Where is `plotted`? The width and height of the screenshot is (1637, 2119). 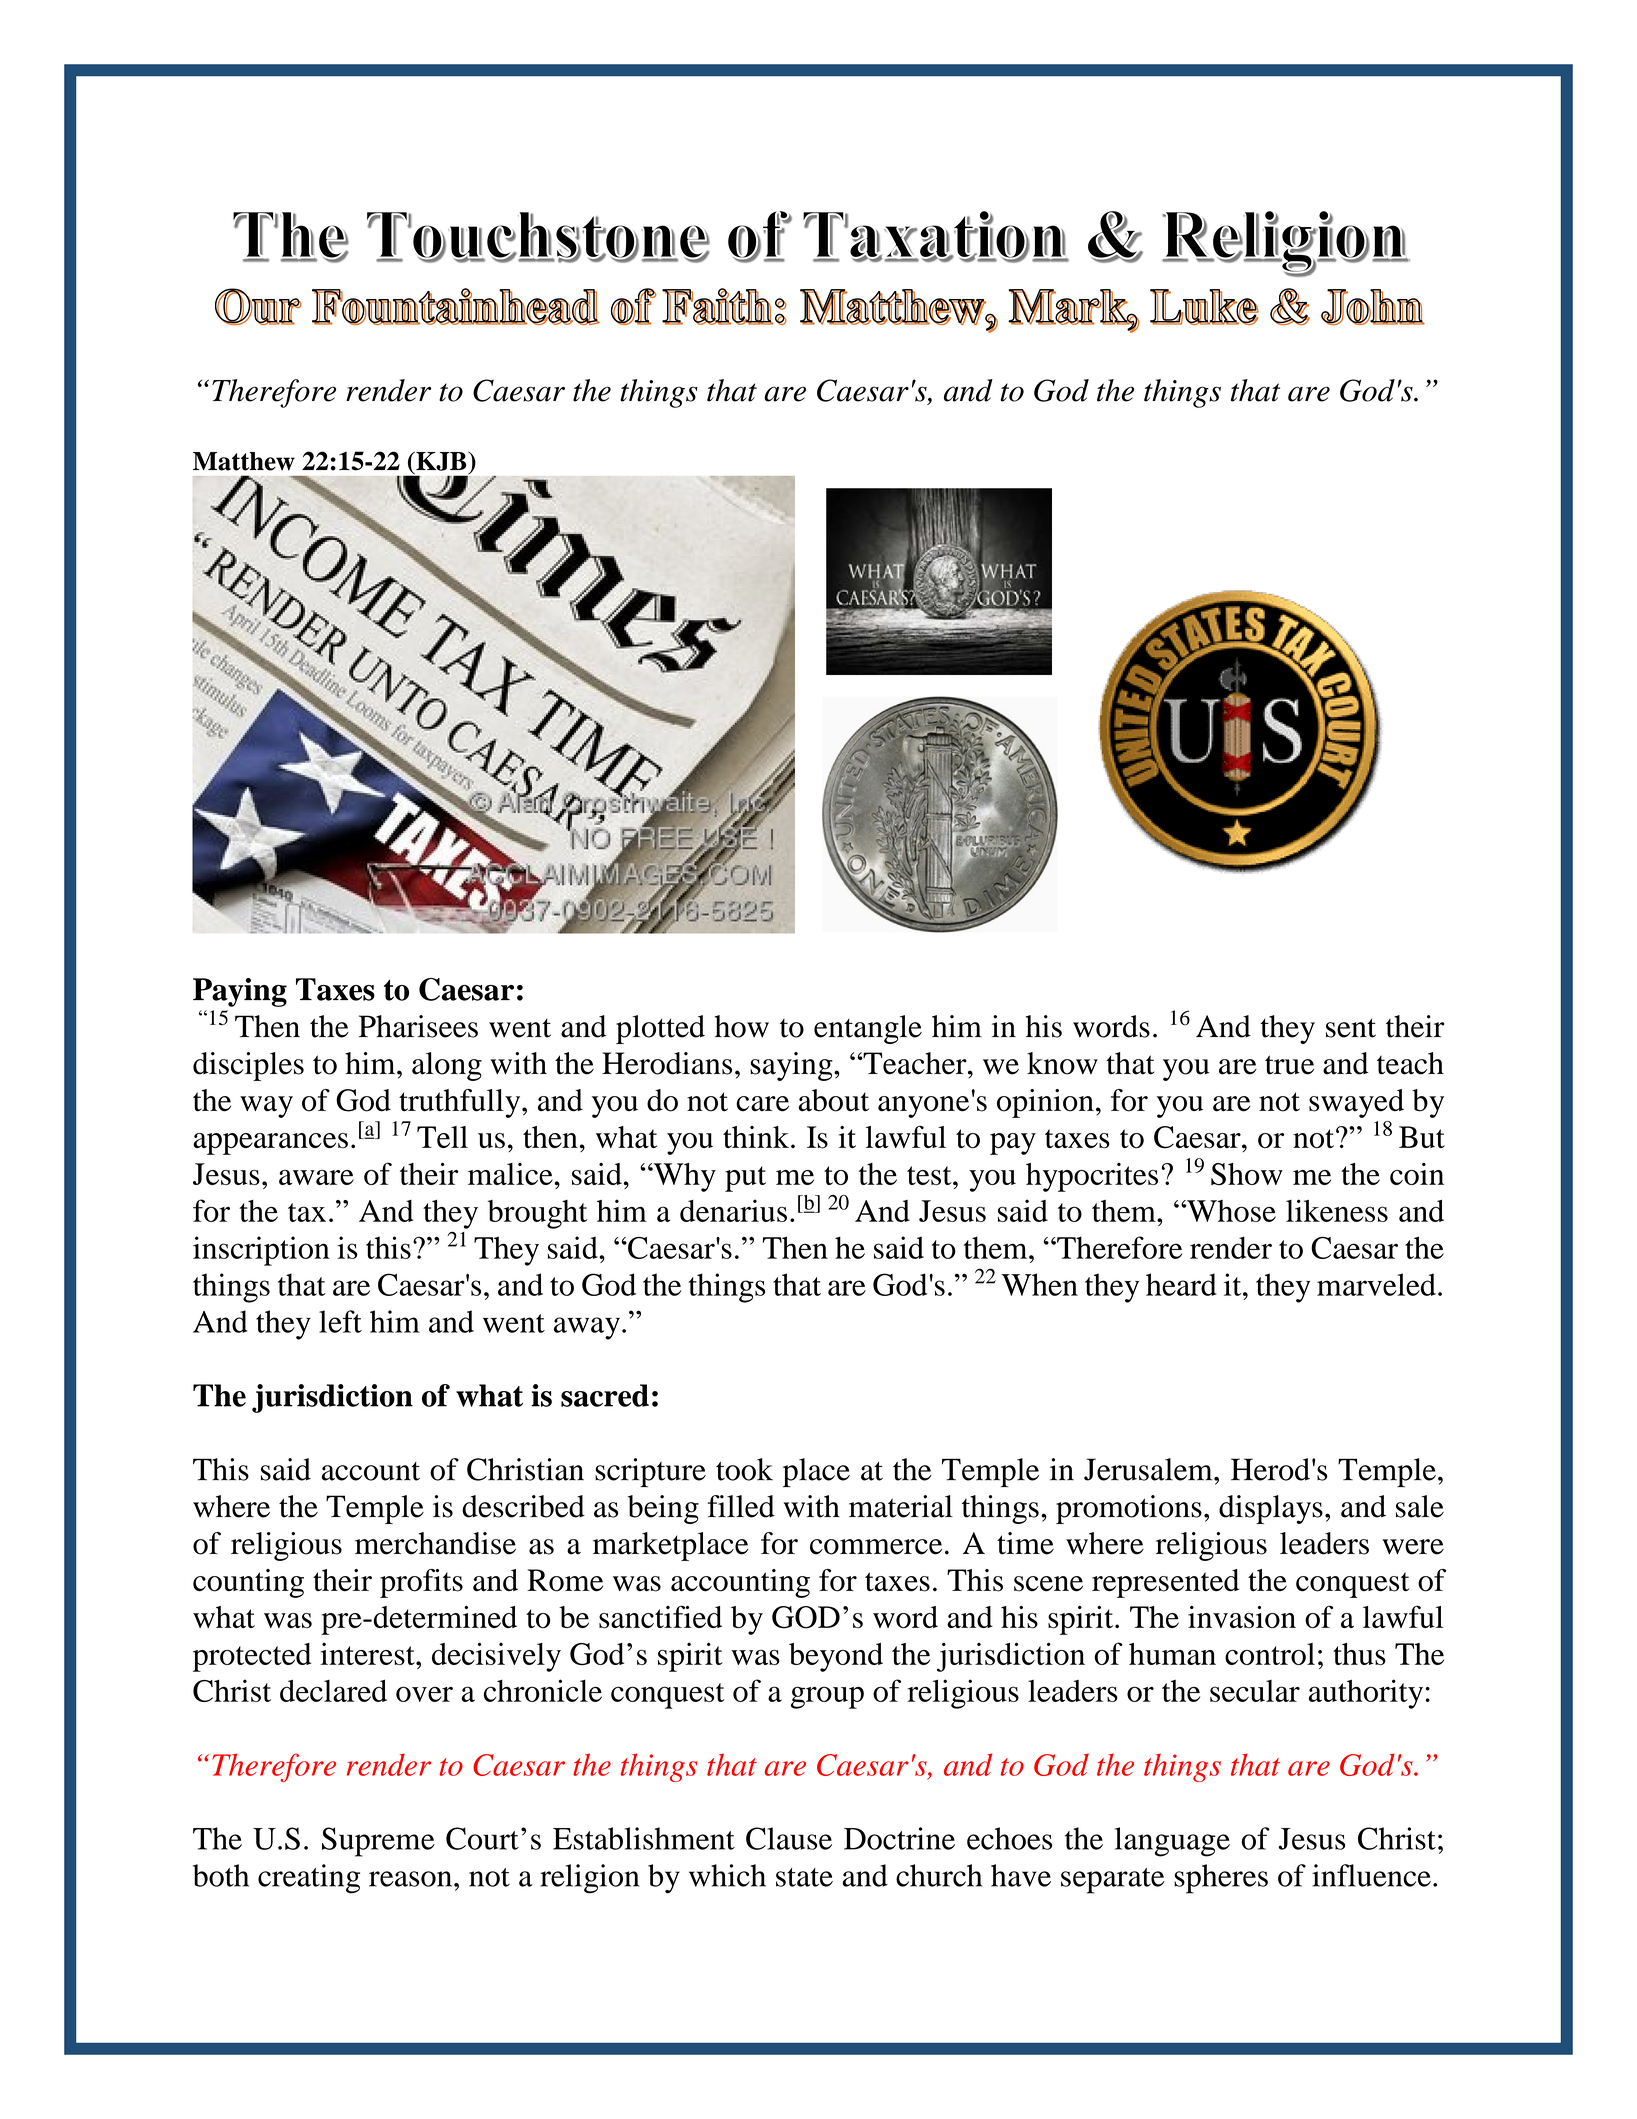
plotted is located at coordinates (660, 1029).
